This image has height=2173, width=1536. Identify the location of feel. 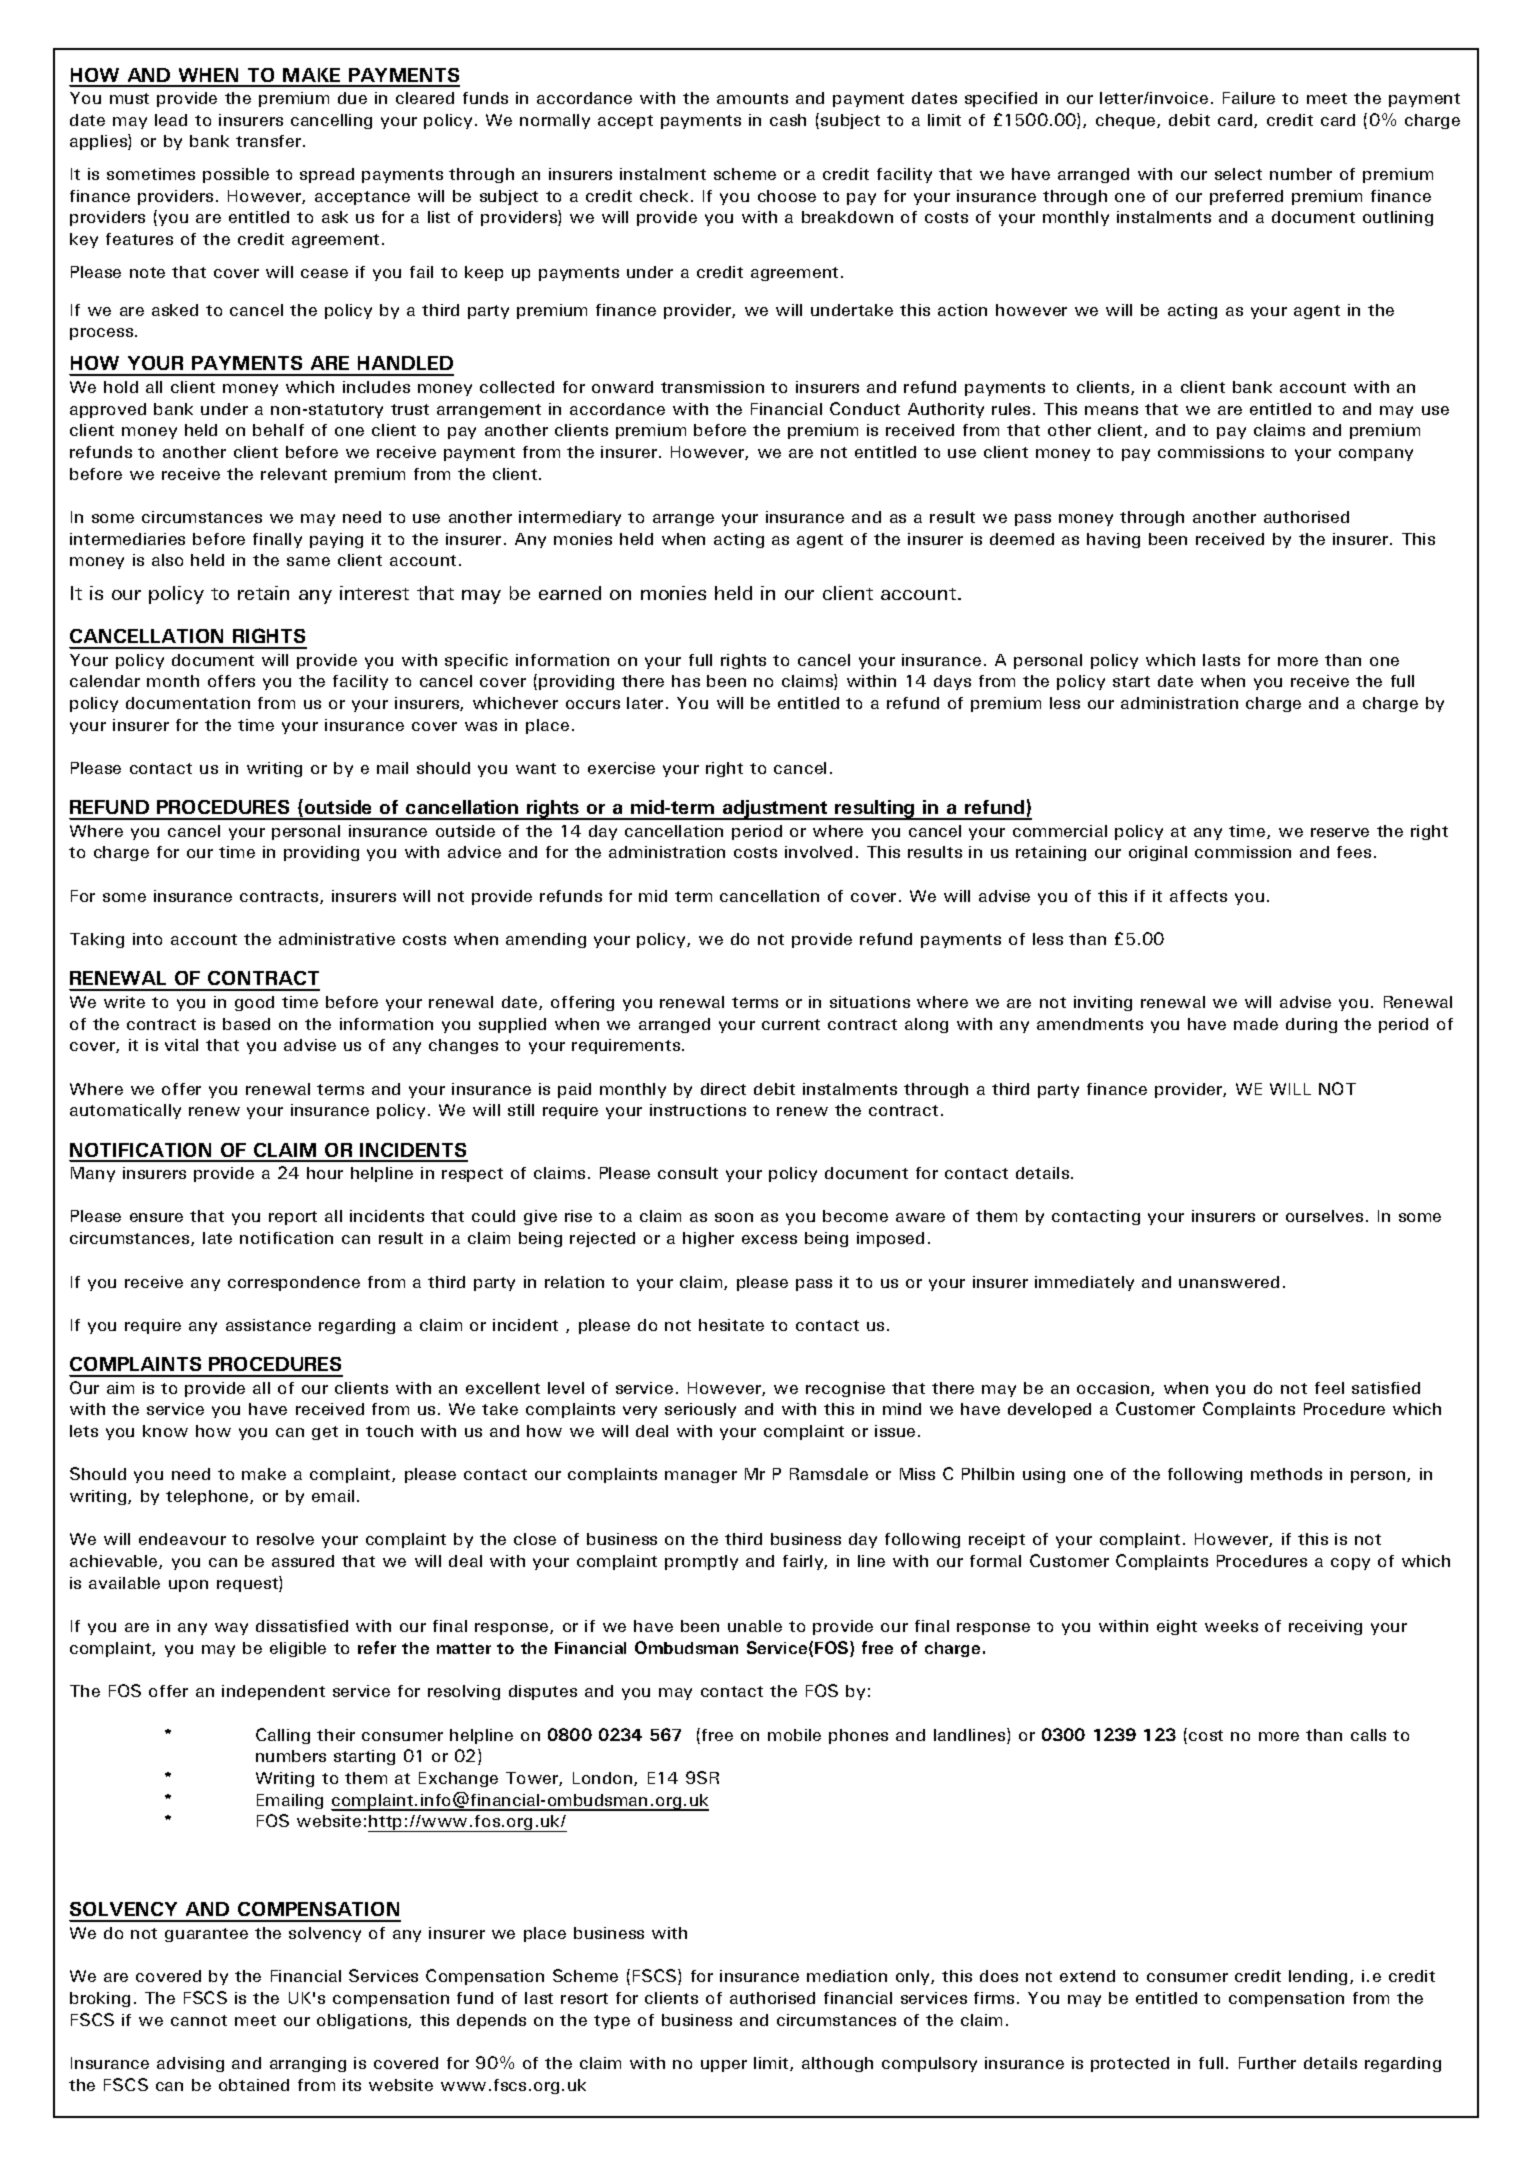
(1329, 1388).
